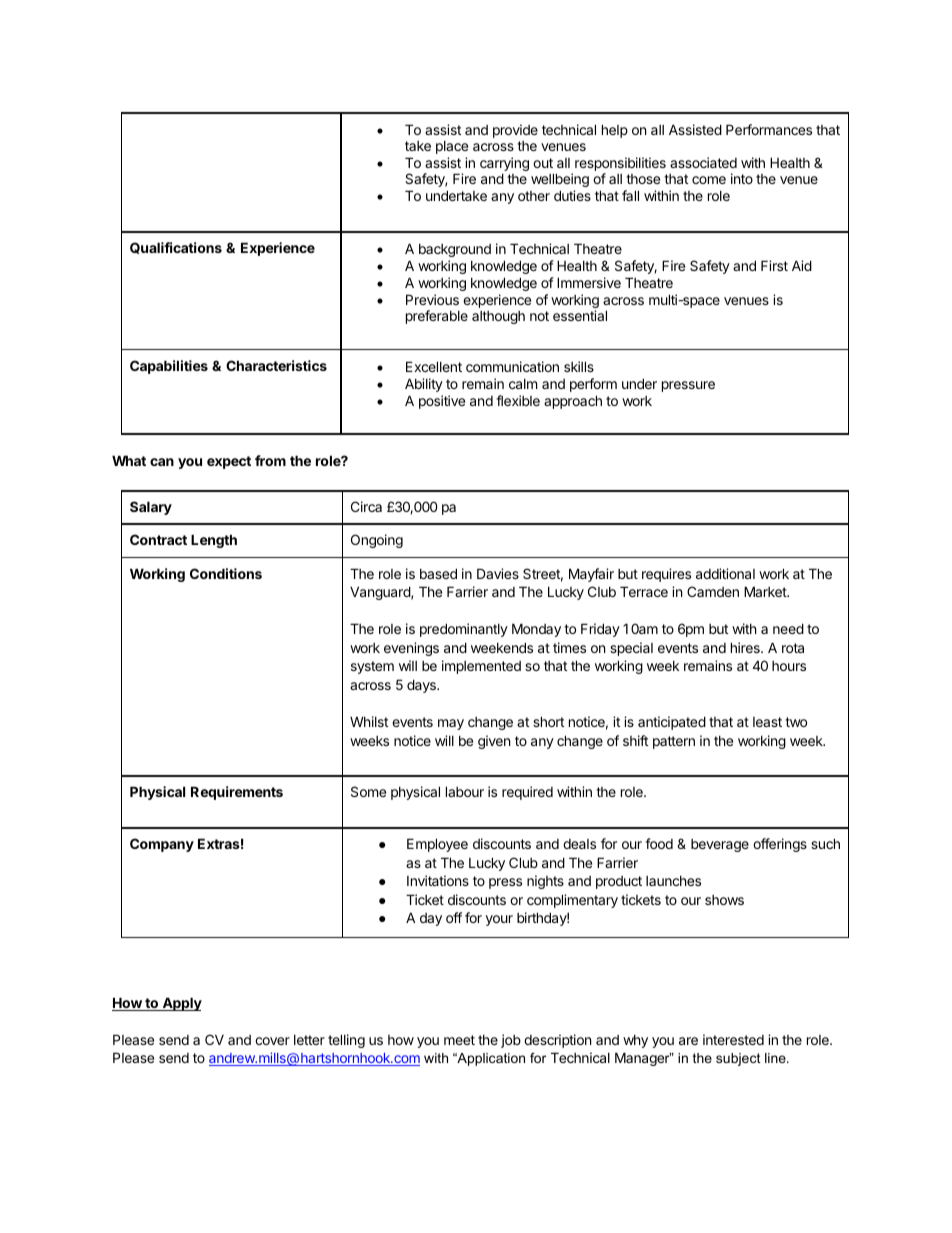  I want to click on carrying, so click(504, 165).
